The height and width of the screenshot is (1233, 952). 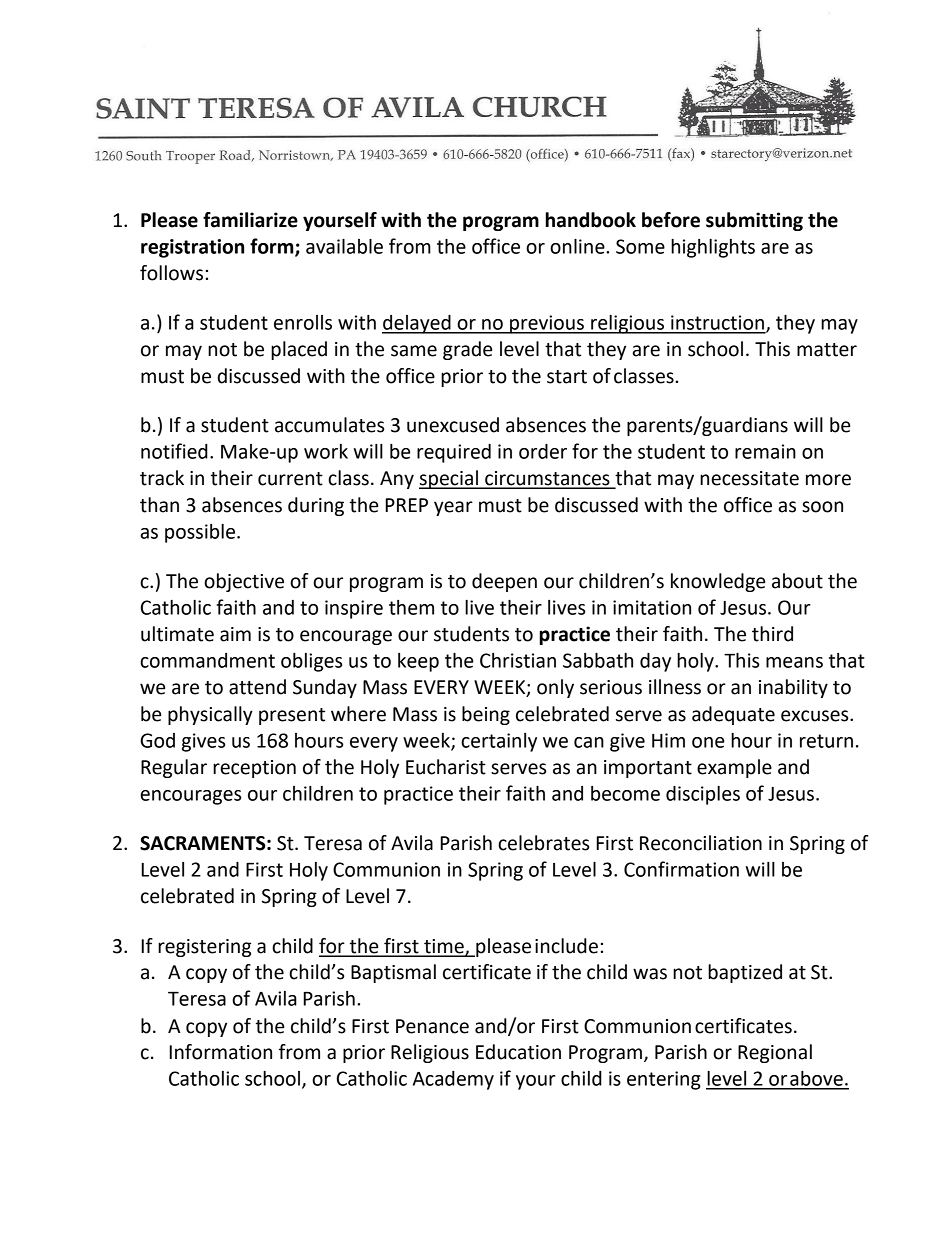 What do you see at coordinates (204, 948) in the screenshot?
I see `registering` at bounding box center [204, 948].
